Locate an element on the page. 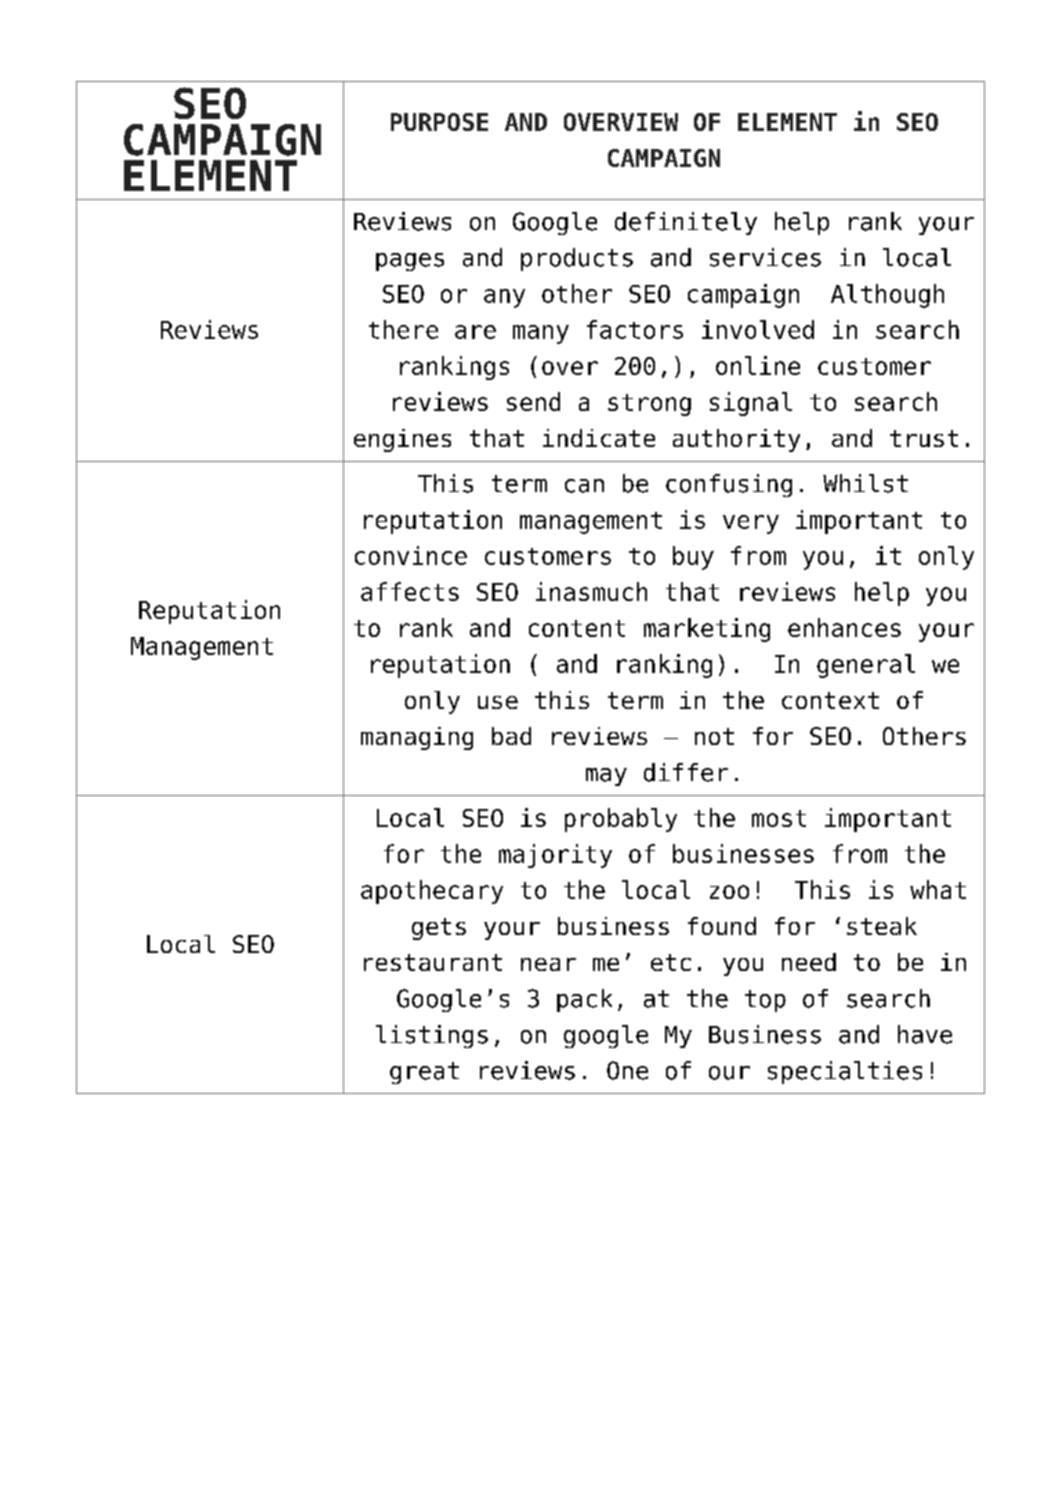 This page has width=1061, height=1501. probably is located at coordinates (621, 820).
